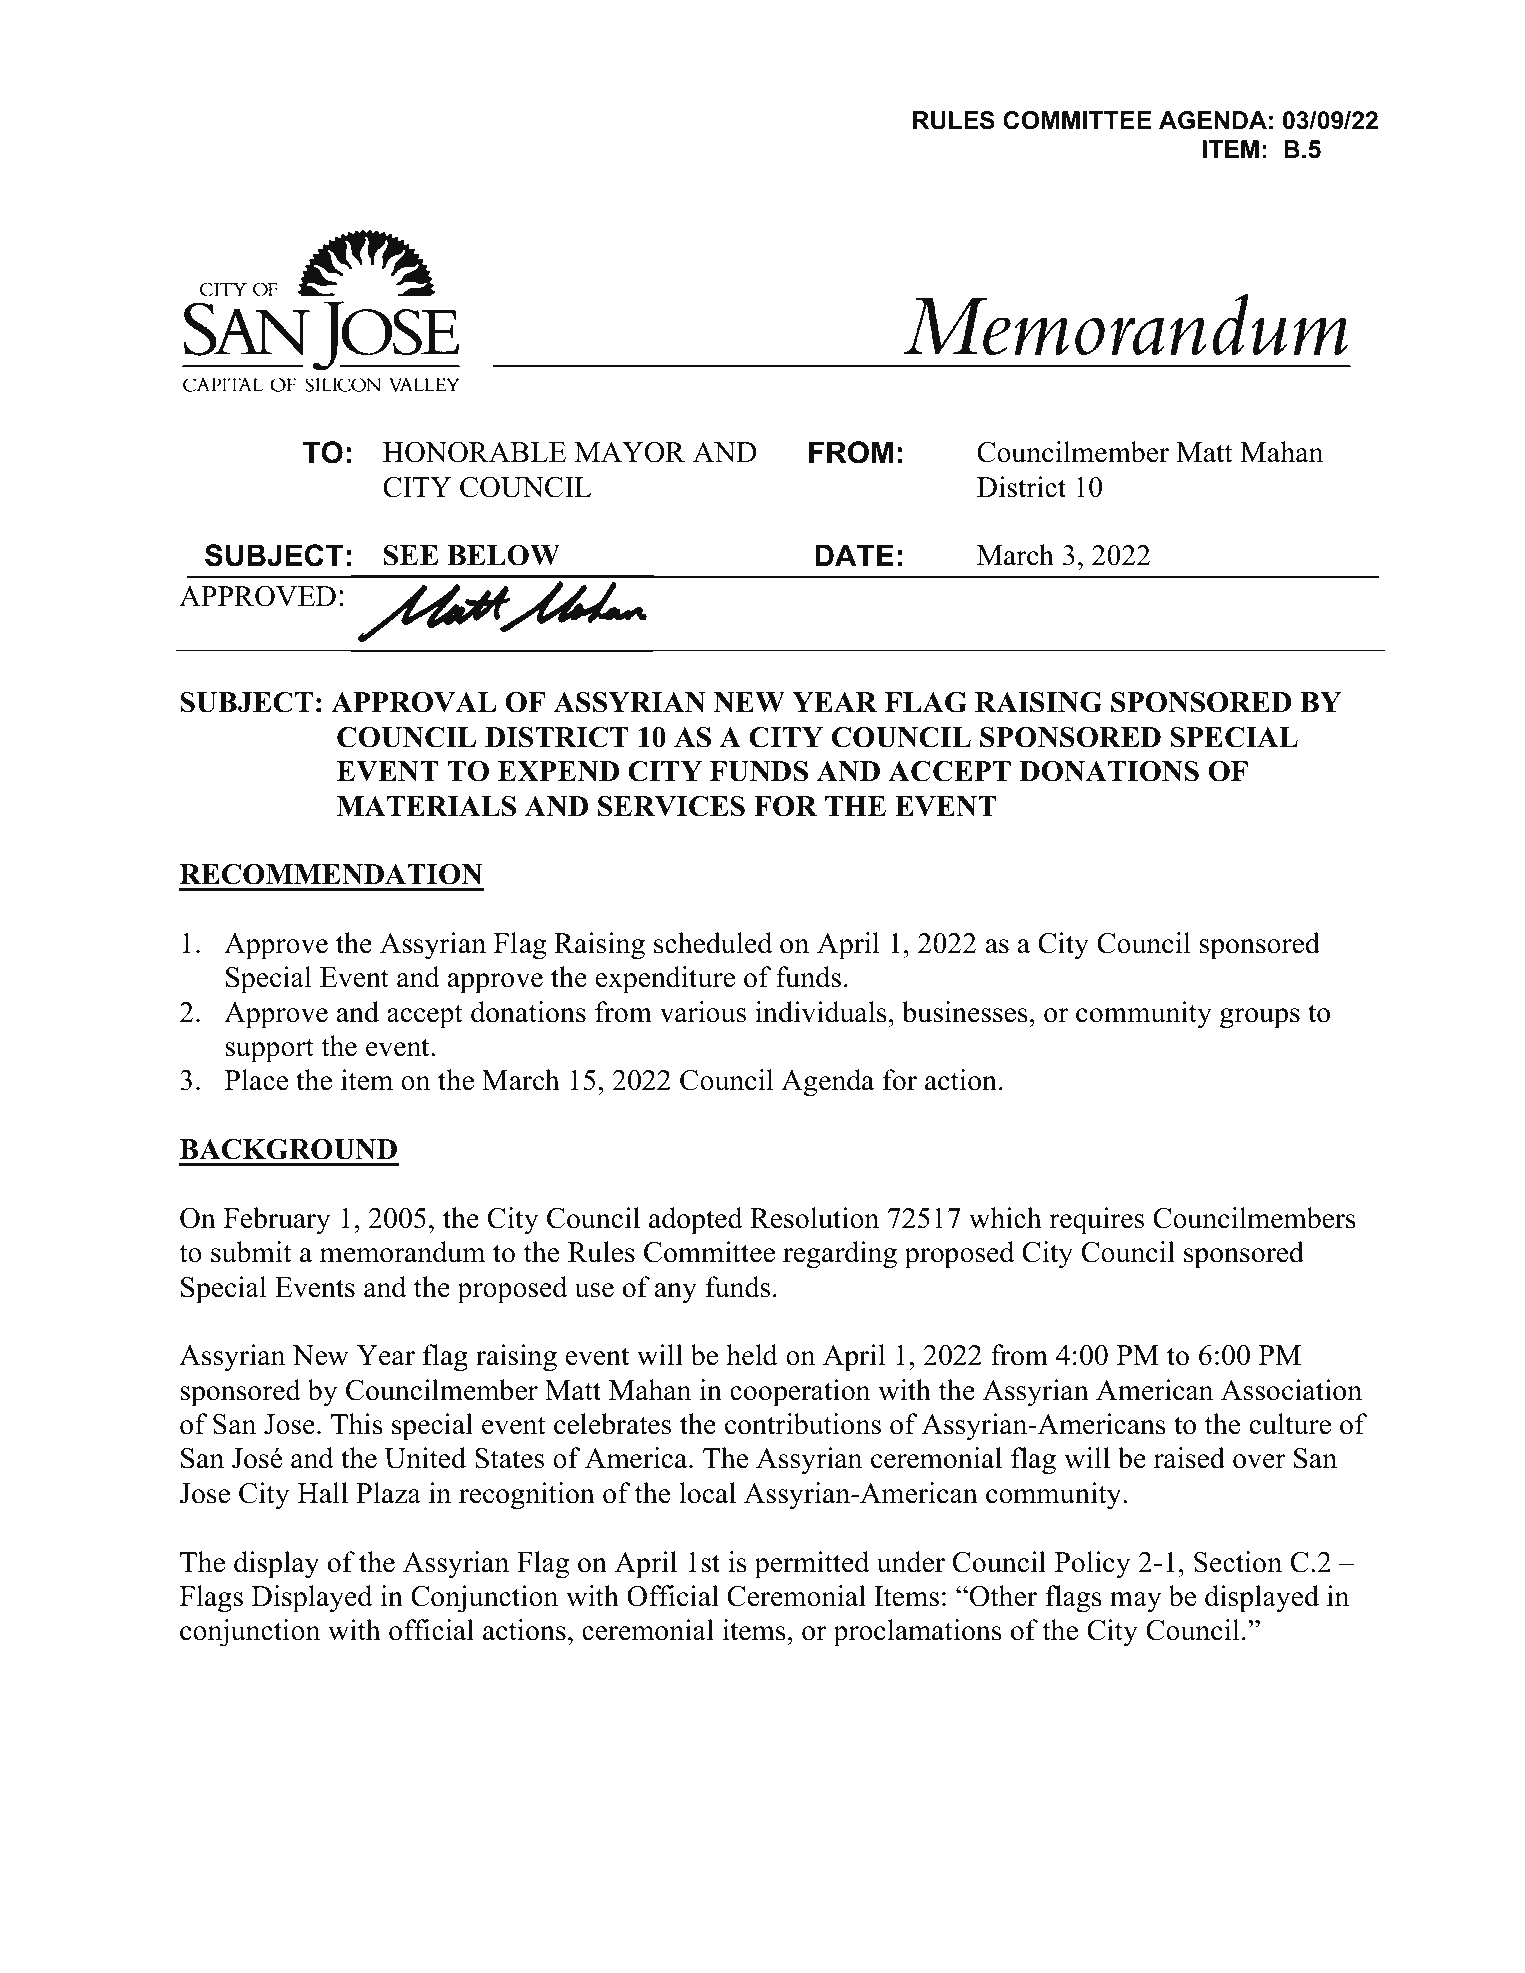 This screenshot has width=1525, height=1973. I want to click on SERVICES, so click(671, 806).
